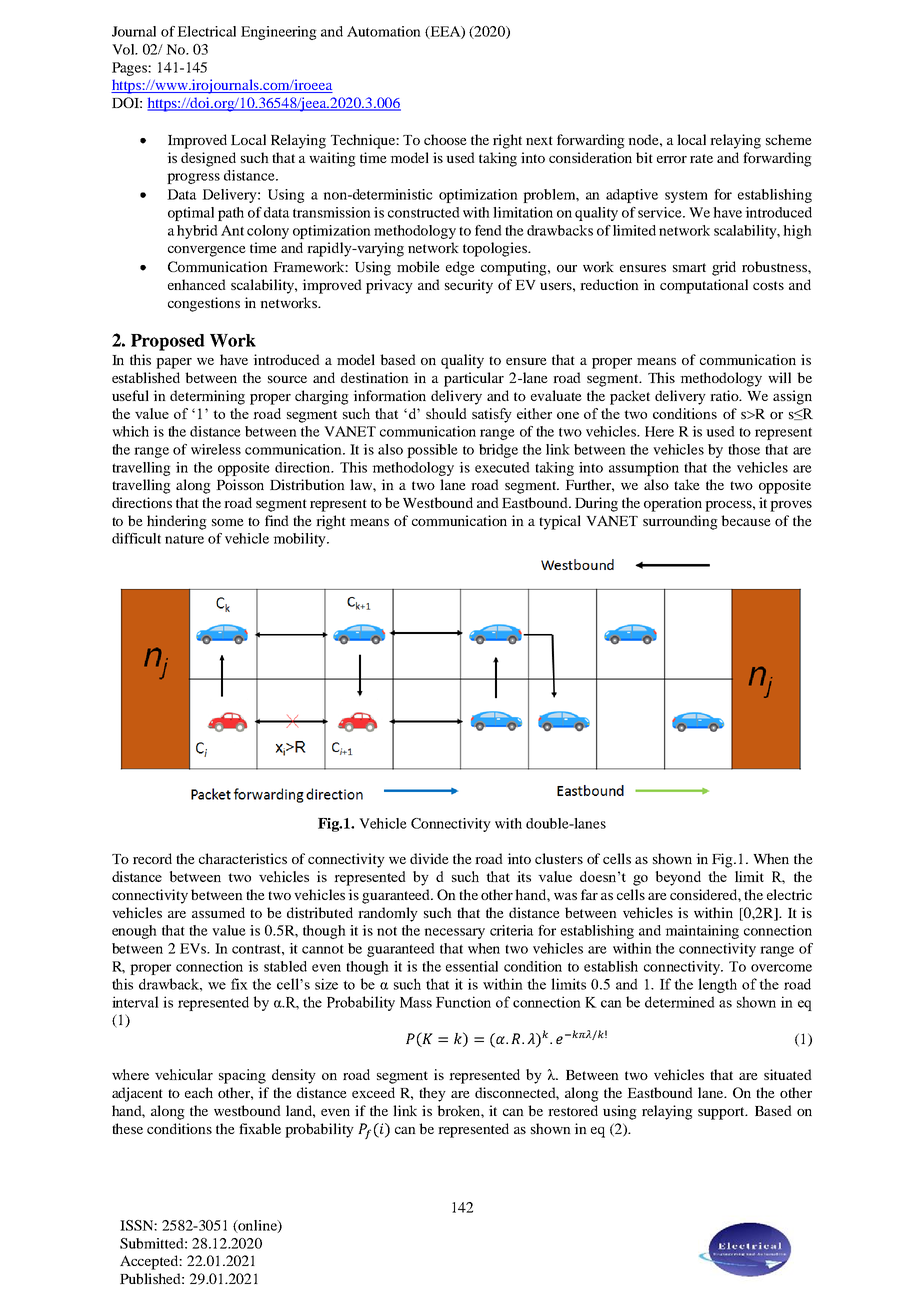  I want to click on beyond, so click(678, 878).
